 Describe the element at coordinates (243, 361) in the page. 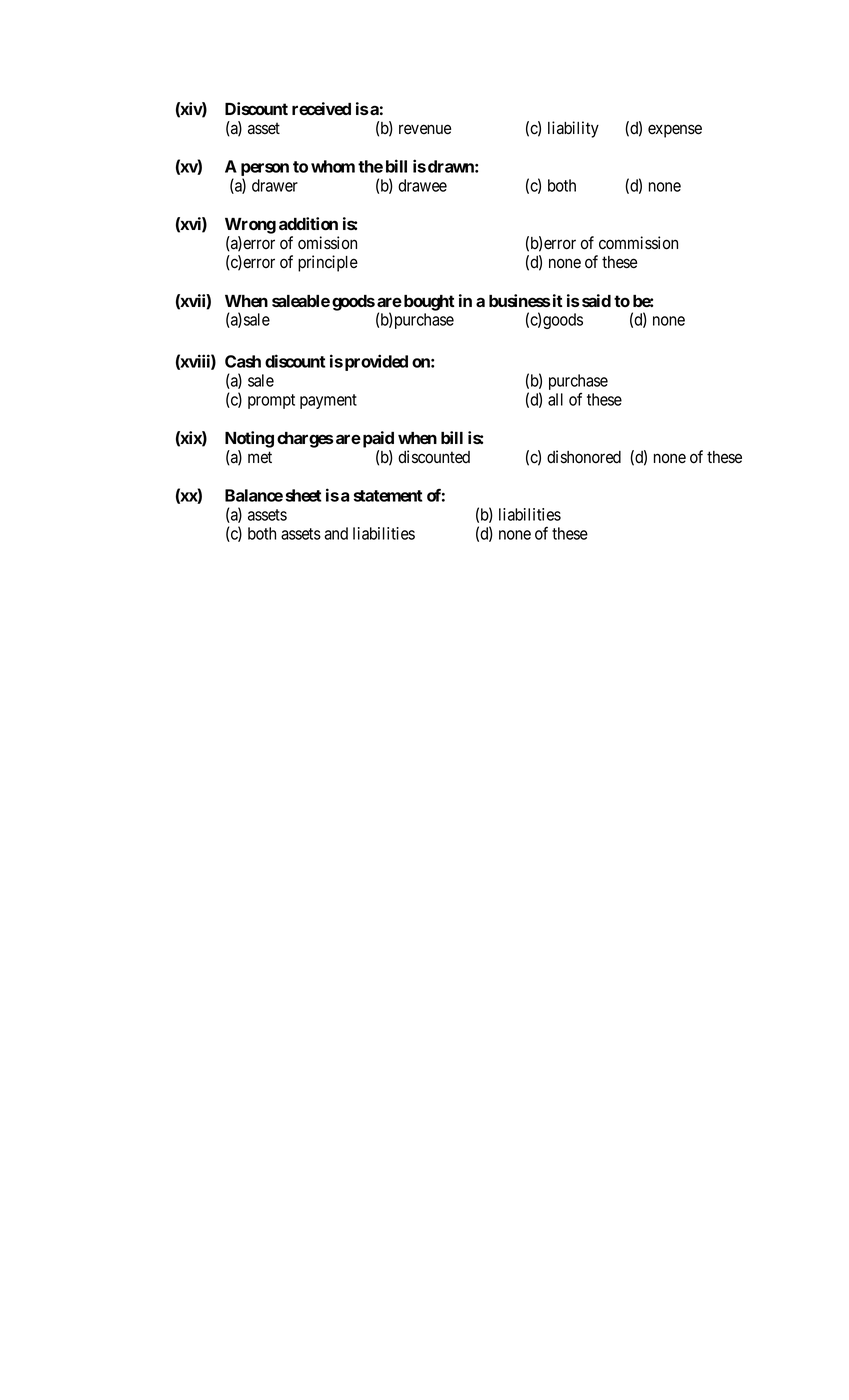

I see `Cash` at that location.
